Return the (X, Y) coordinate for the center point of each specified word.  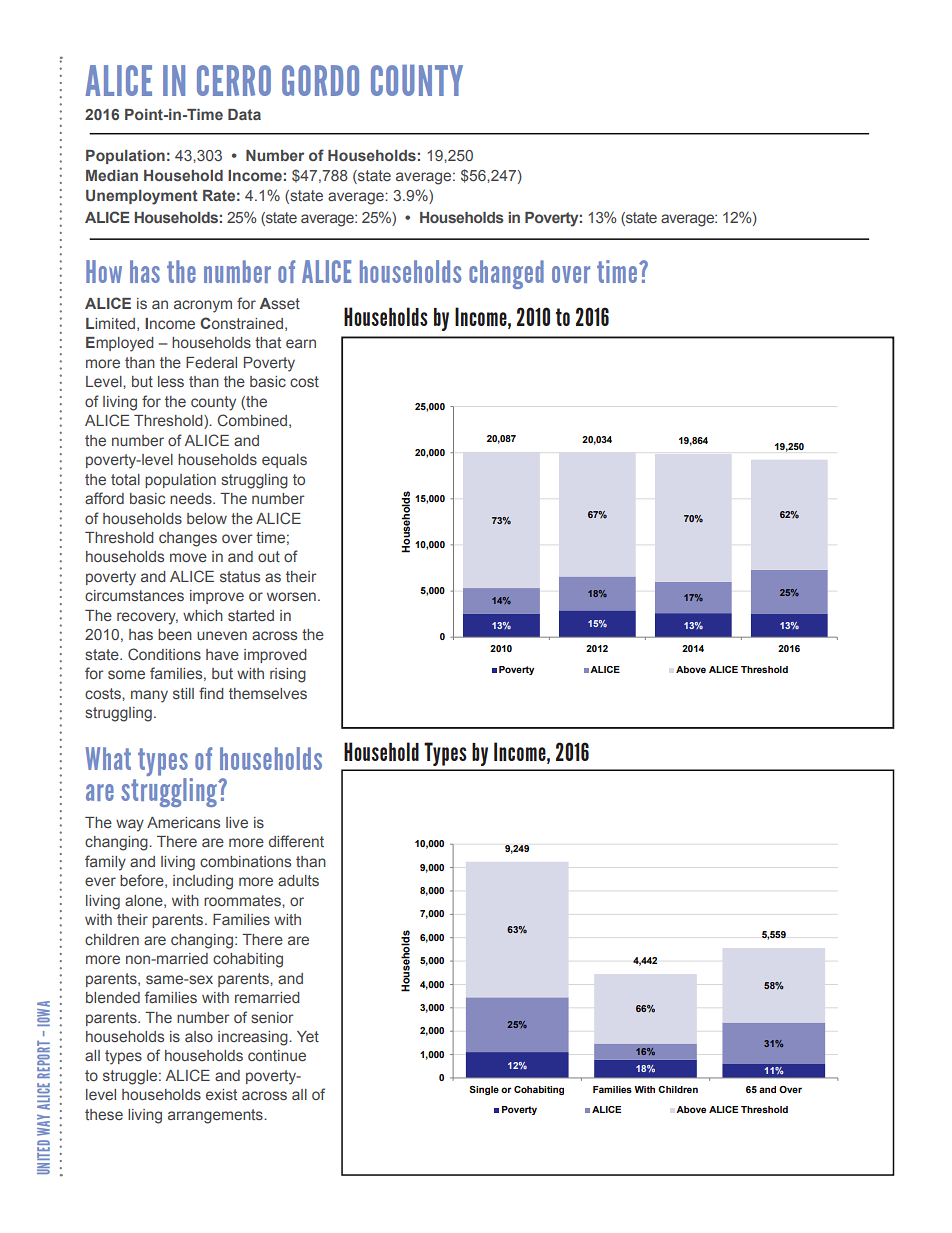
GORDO (320, 80)
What (108, 758)
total (125, 479)
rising (288, 675)
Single (484, 1090)
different (296, 841)
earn (301, 343)
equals (284, 461)
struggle (131, 1077)
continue (277, 1055)
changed (506, 274)
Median (112, 175)
